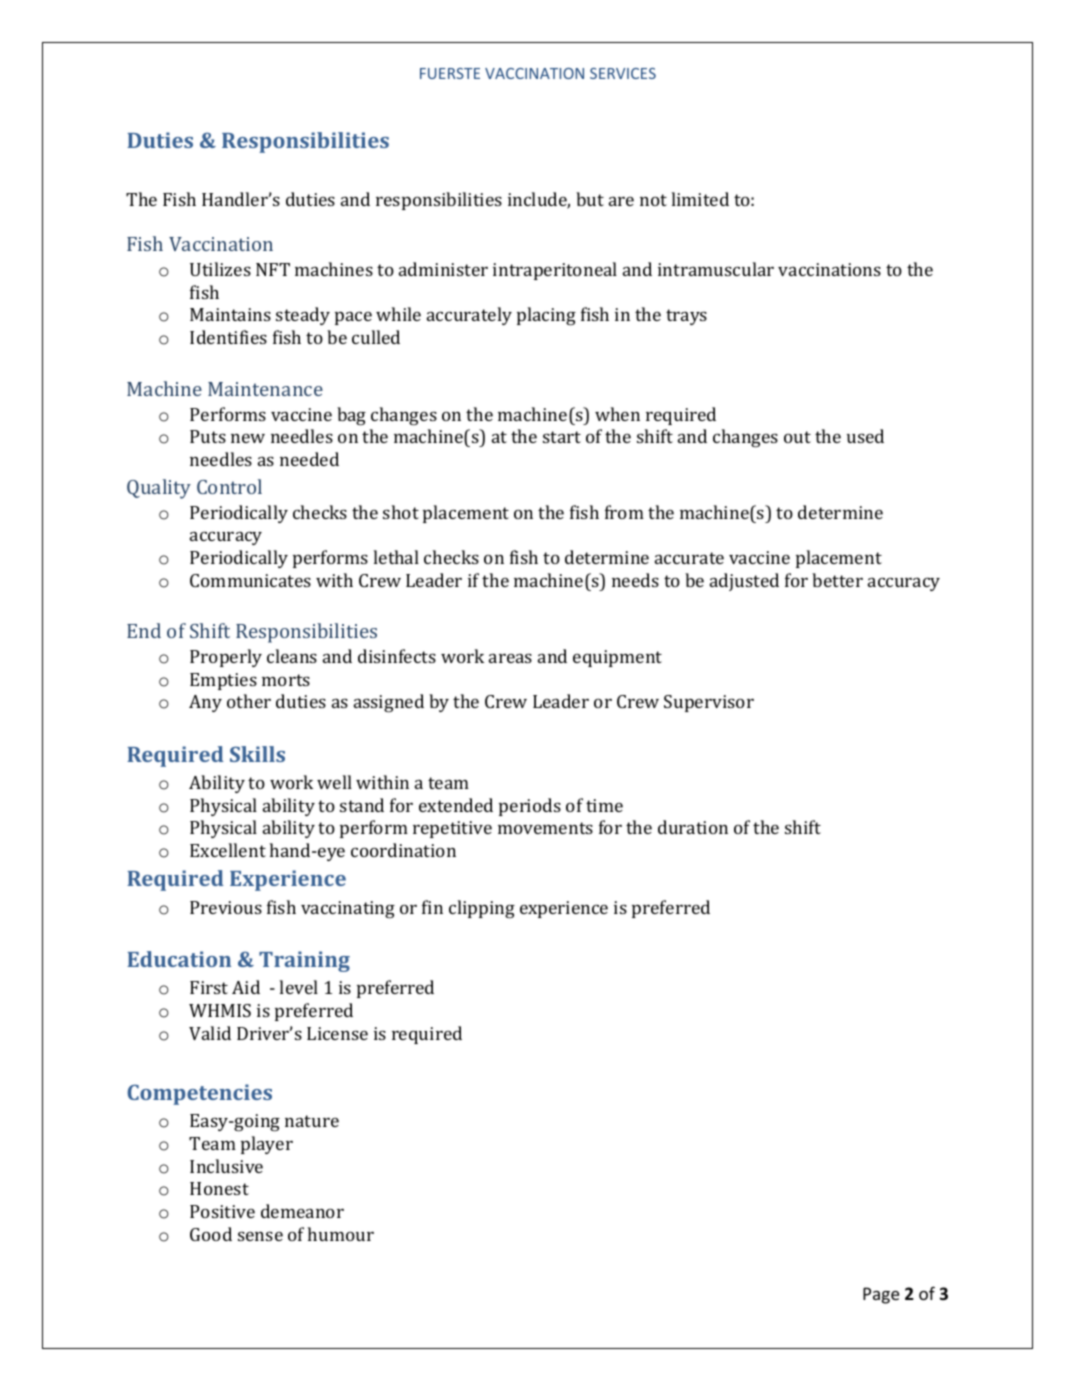 Image resolution: width=1075 pixels, height=1391 pixels. What do you see at coordinates (700, 199) in the screenshot?
I see `limited` at bounding box center [700, 199].
